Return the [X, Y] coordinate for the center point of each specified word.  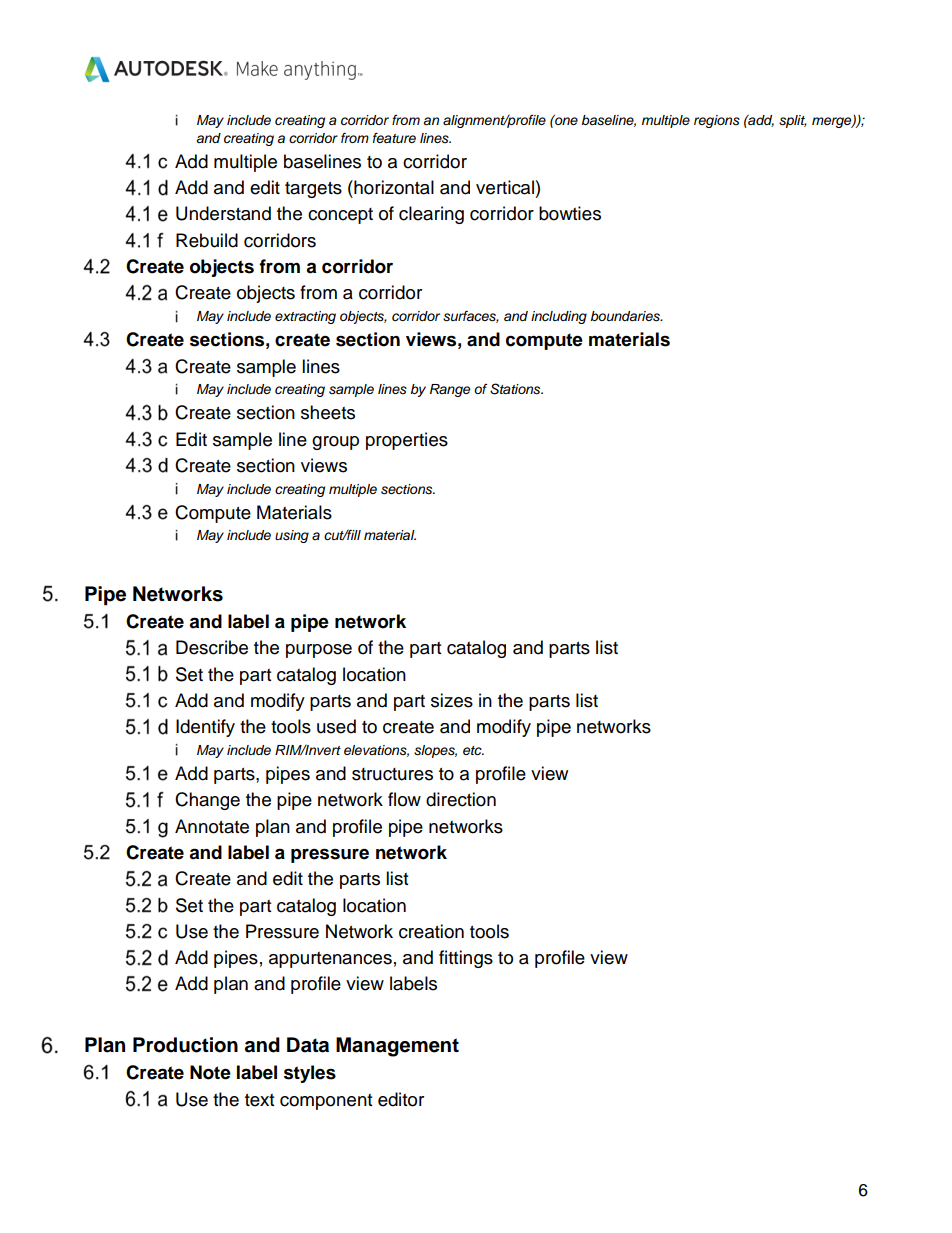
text [259, 1100]
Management [397, 1047]
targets [313, 190]
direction [461, 799]
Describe [212, 647]
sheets [328, 412]
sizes [452, 700]
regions [717, 121]
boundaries [626, 316]
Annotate [212, 826]
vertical [505, 187]
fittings [466, 959]
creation [431, 931]
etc [473, 750]
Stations [516, 389]
